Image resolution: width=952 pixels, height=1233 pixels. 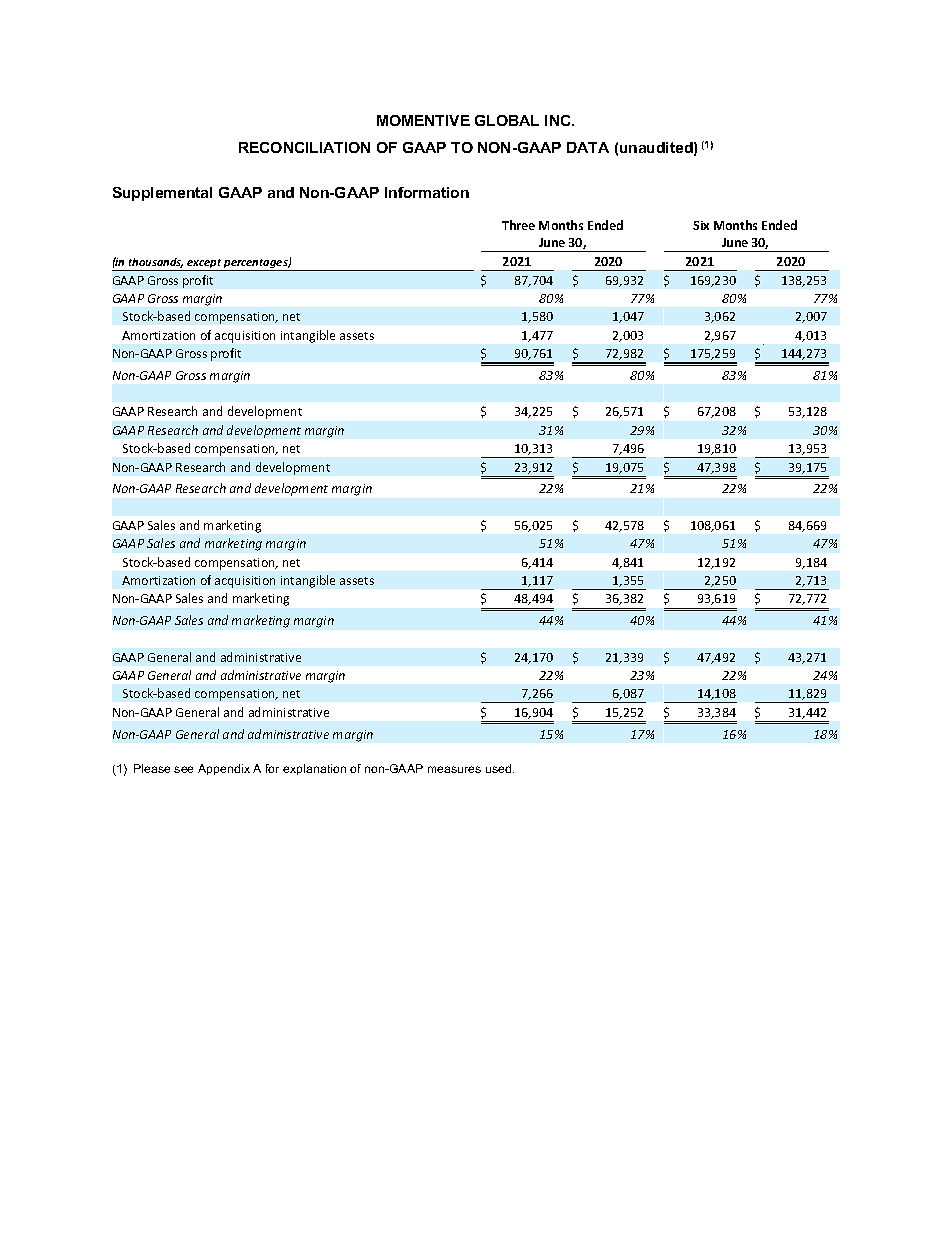 I want to click on Three, so click(x=518, y=225).
